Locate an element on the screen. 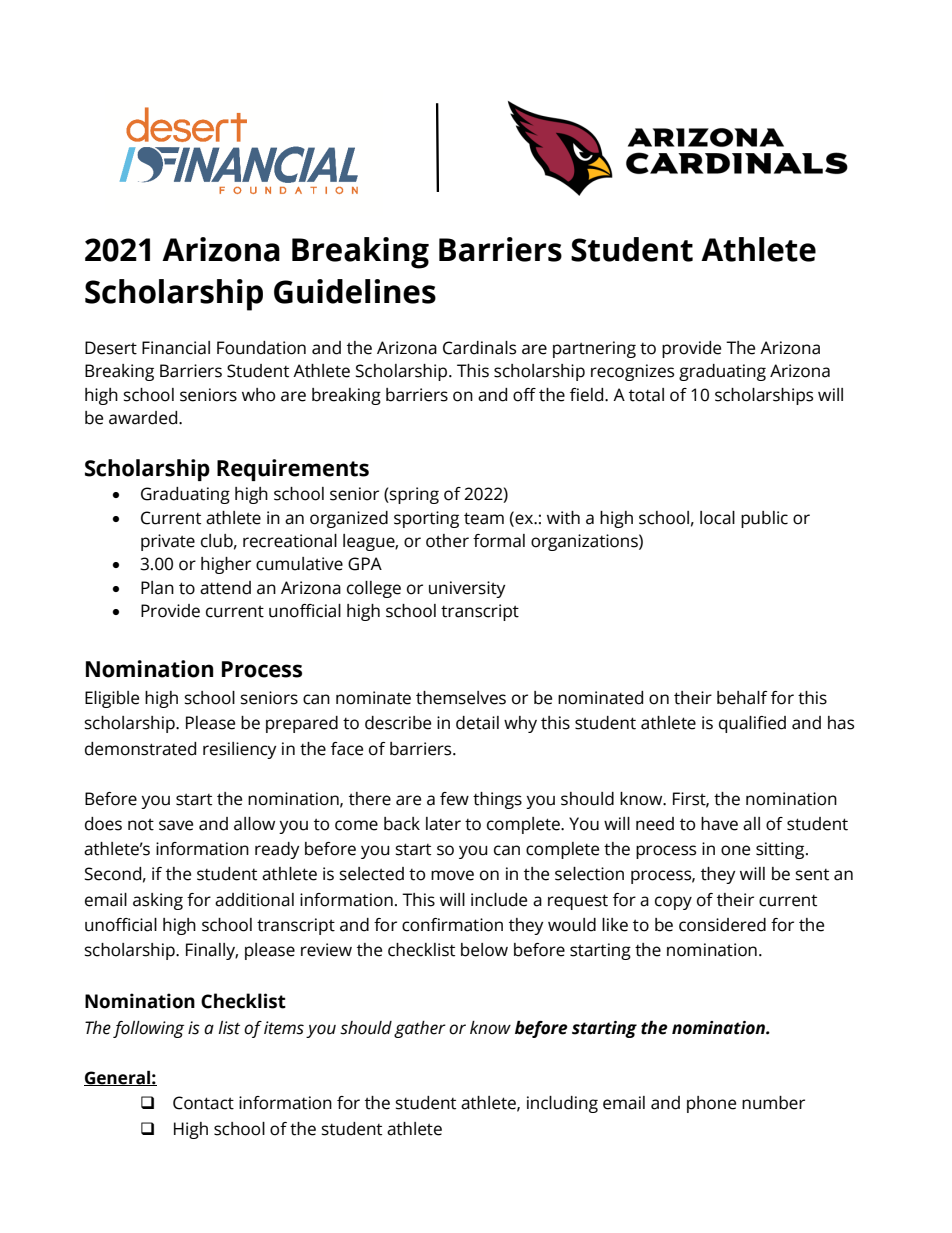  themselves is located at coordinates (461, 698).
